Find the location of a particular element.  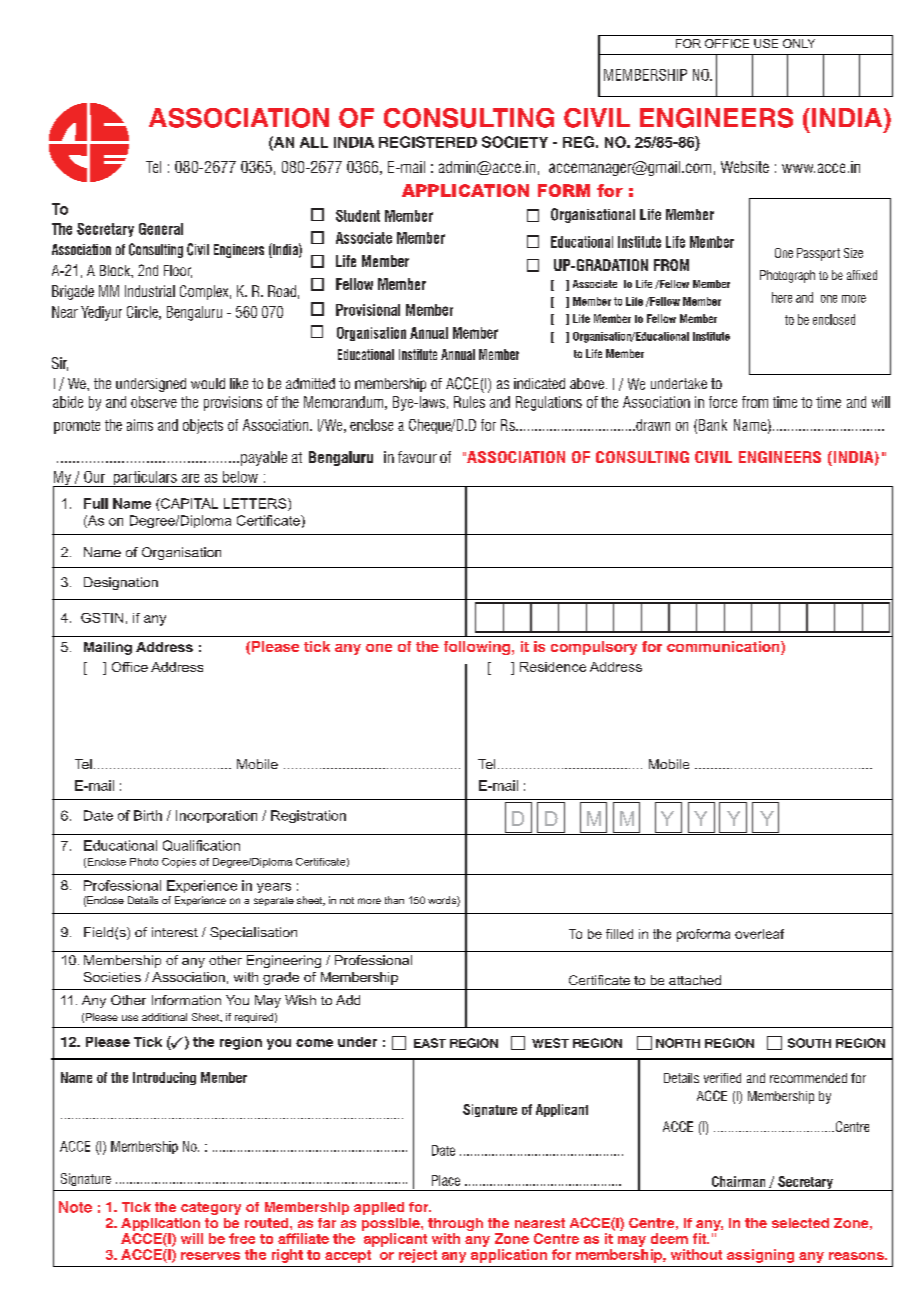

Bank is located at coordinates (713, 425).
